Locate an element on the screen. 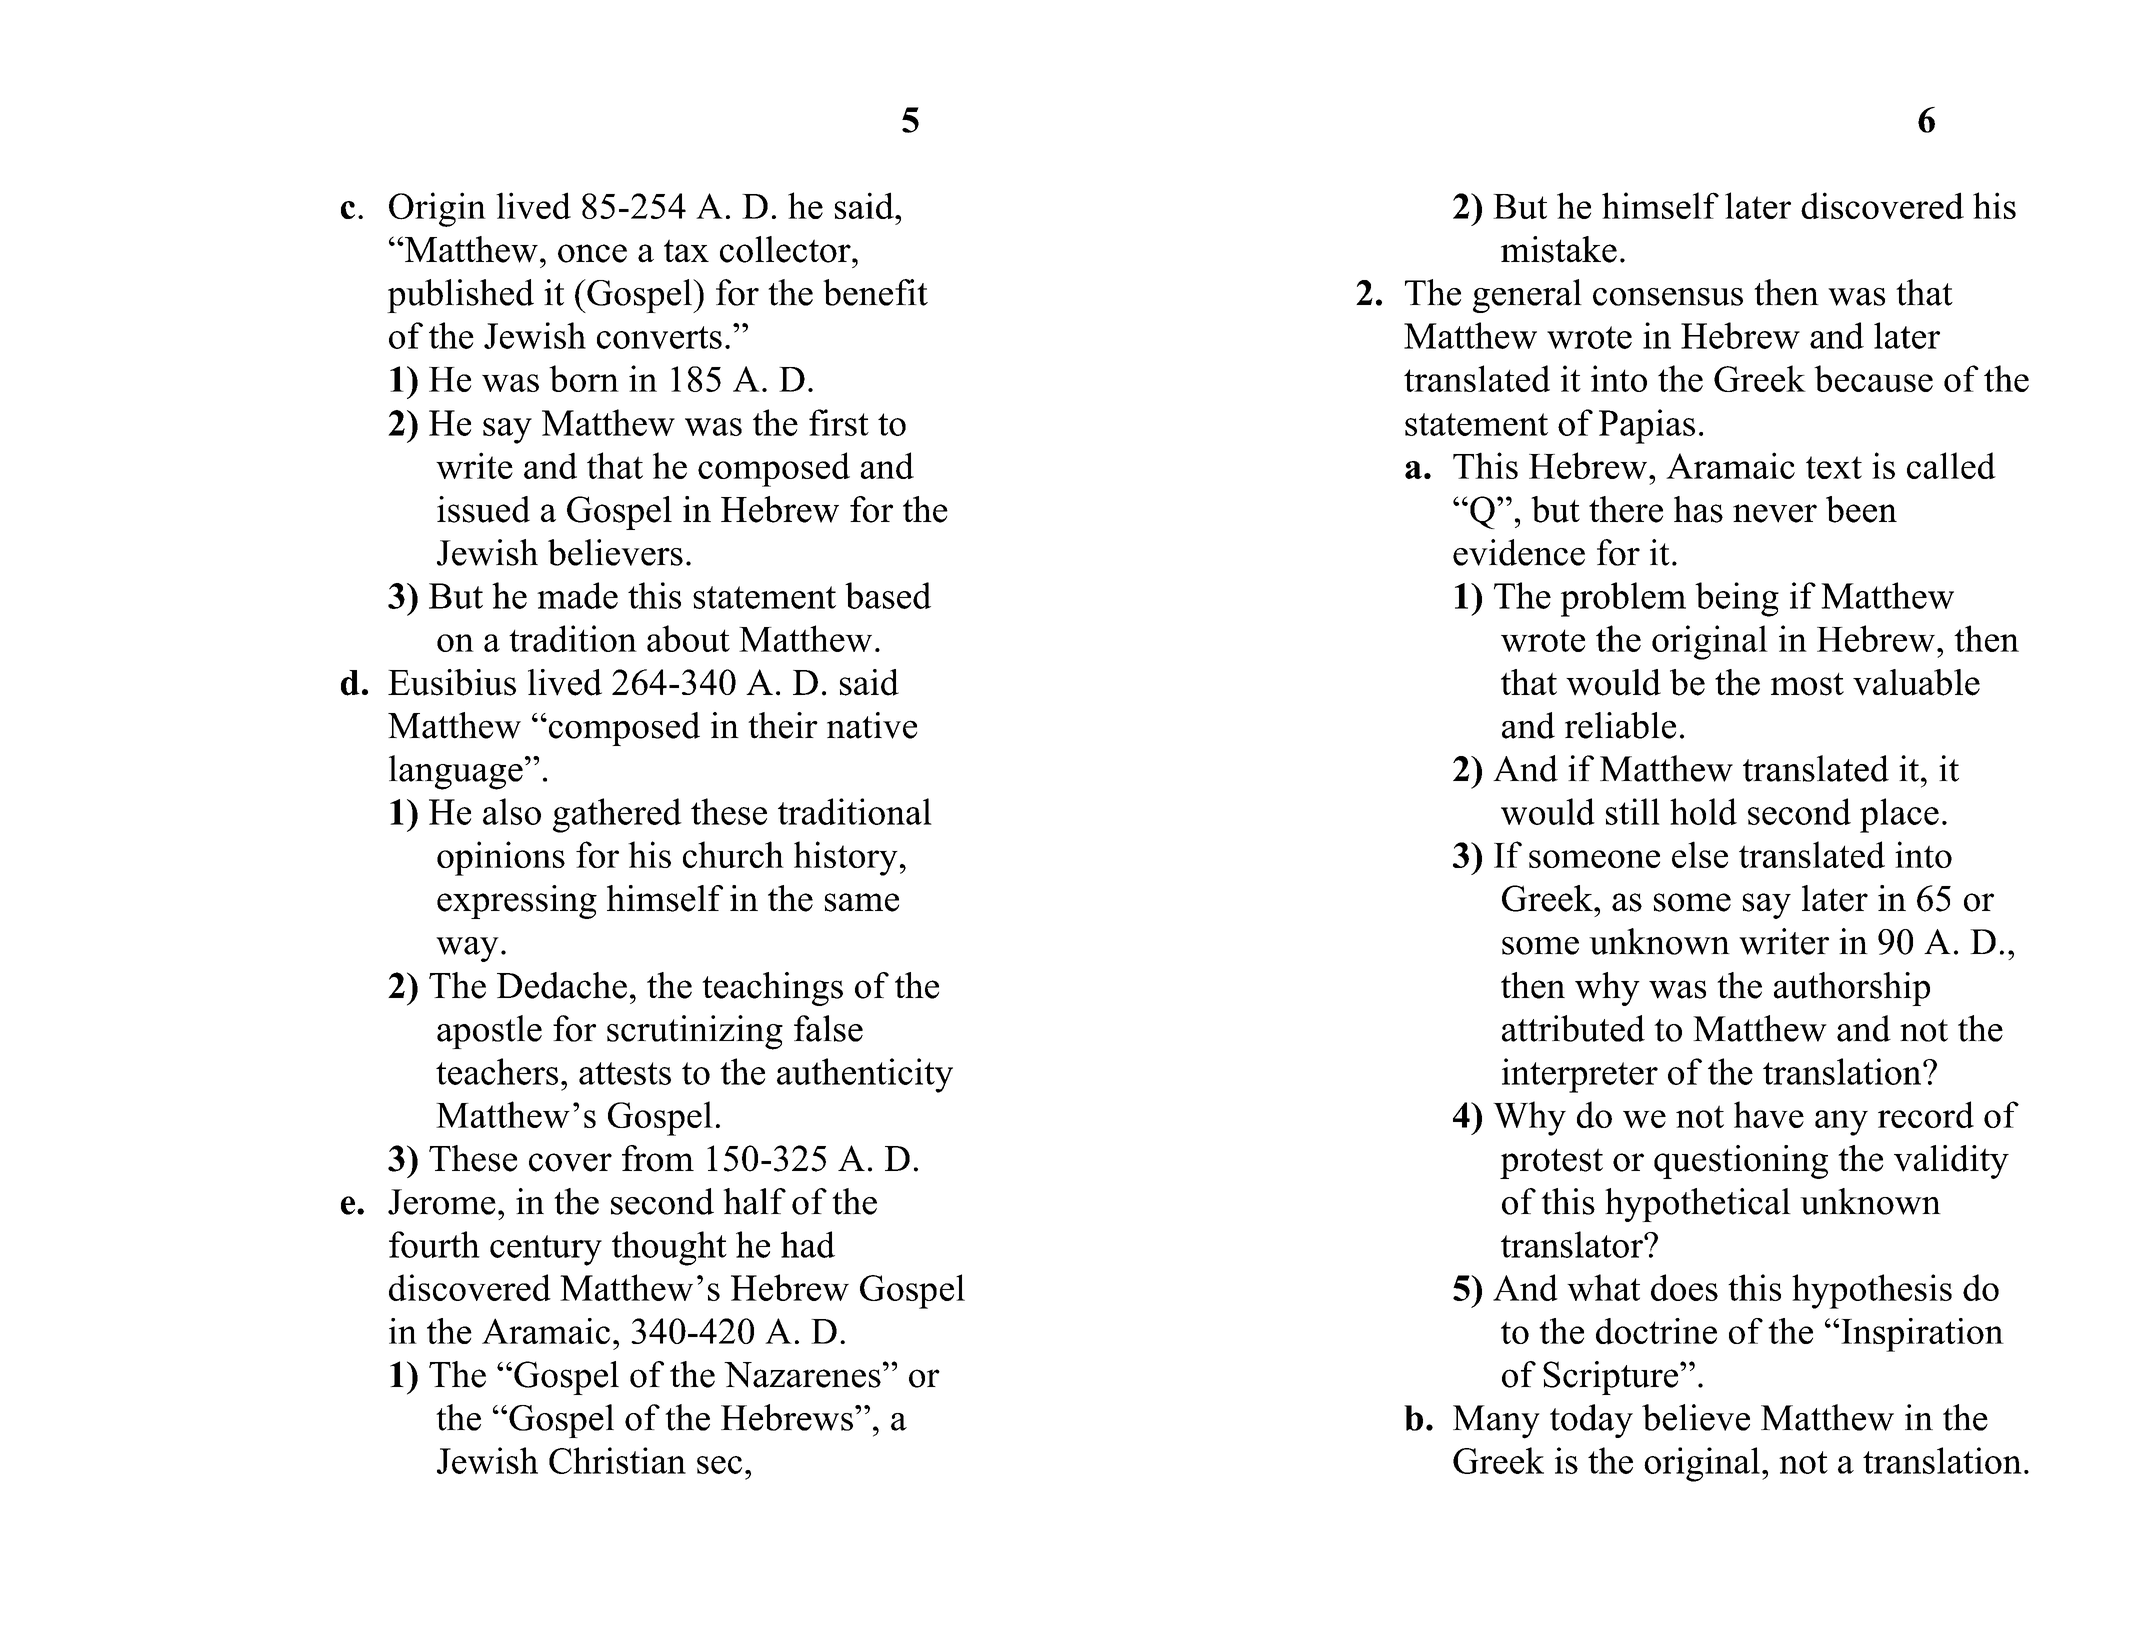 The height and width of the screenshot is (1645, 2129). attests is located at coordinates (625, 1073).
